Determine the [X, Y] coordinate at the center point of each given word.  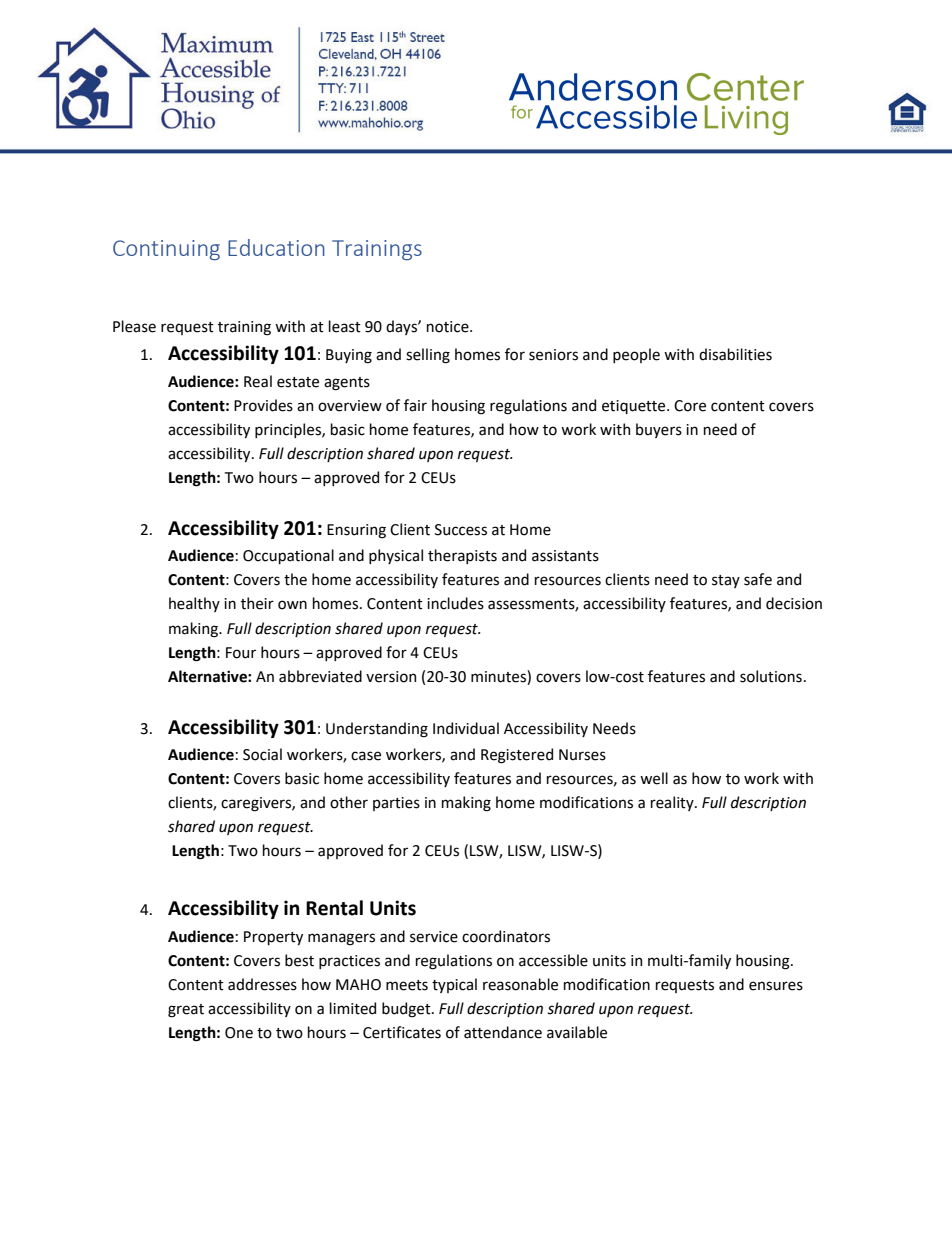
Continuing [166, 250]
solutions [771, 676]
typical [454, 985]
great [186, 1011]
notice [449, 327]
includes [455, 603]
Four [241, 653]
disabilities [735, 354]
